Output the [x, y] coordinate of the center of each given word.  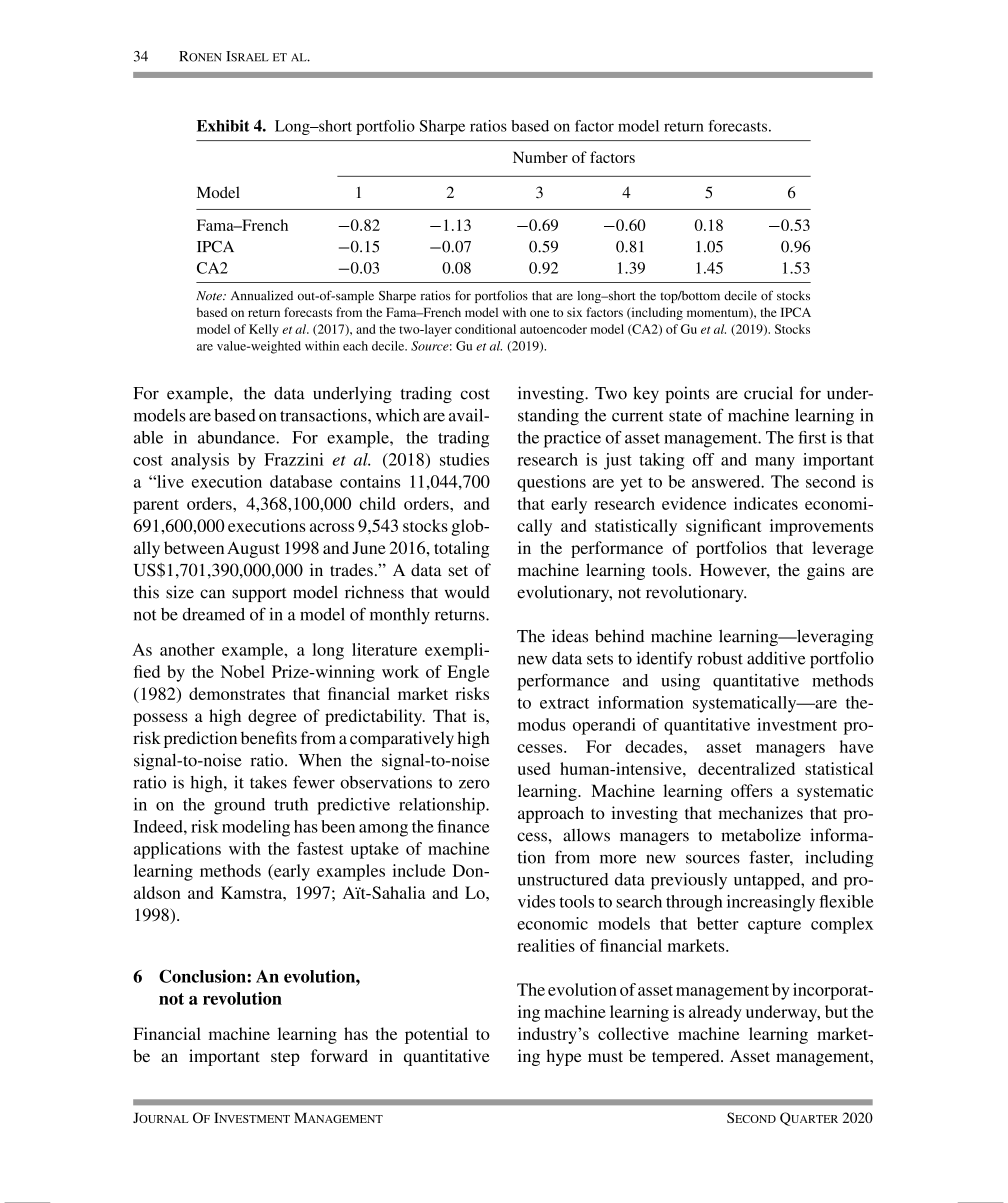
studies [464, 459]
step [285, 1059]
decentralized [746, 768]
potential [436, 1035]
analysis [200, 461]
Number [540, 157]
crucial [768, 393]
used [534, 768]
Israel [247, 56]
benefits [269, 737]
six [574, 312]
